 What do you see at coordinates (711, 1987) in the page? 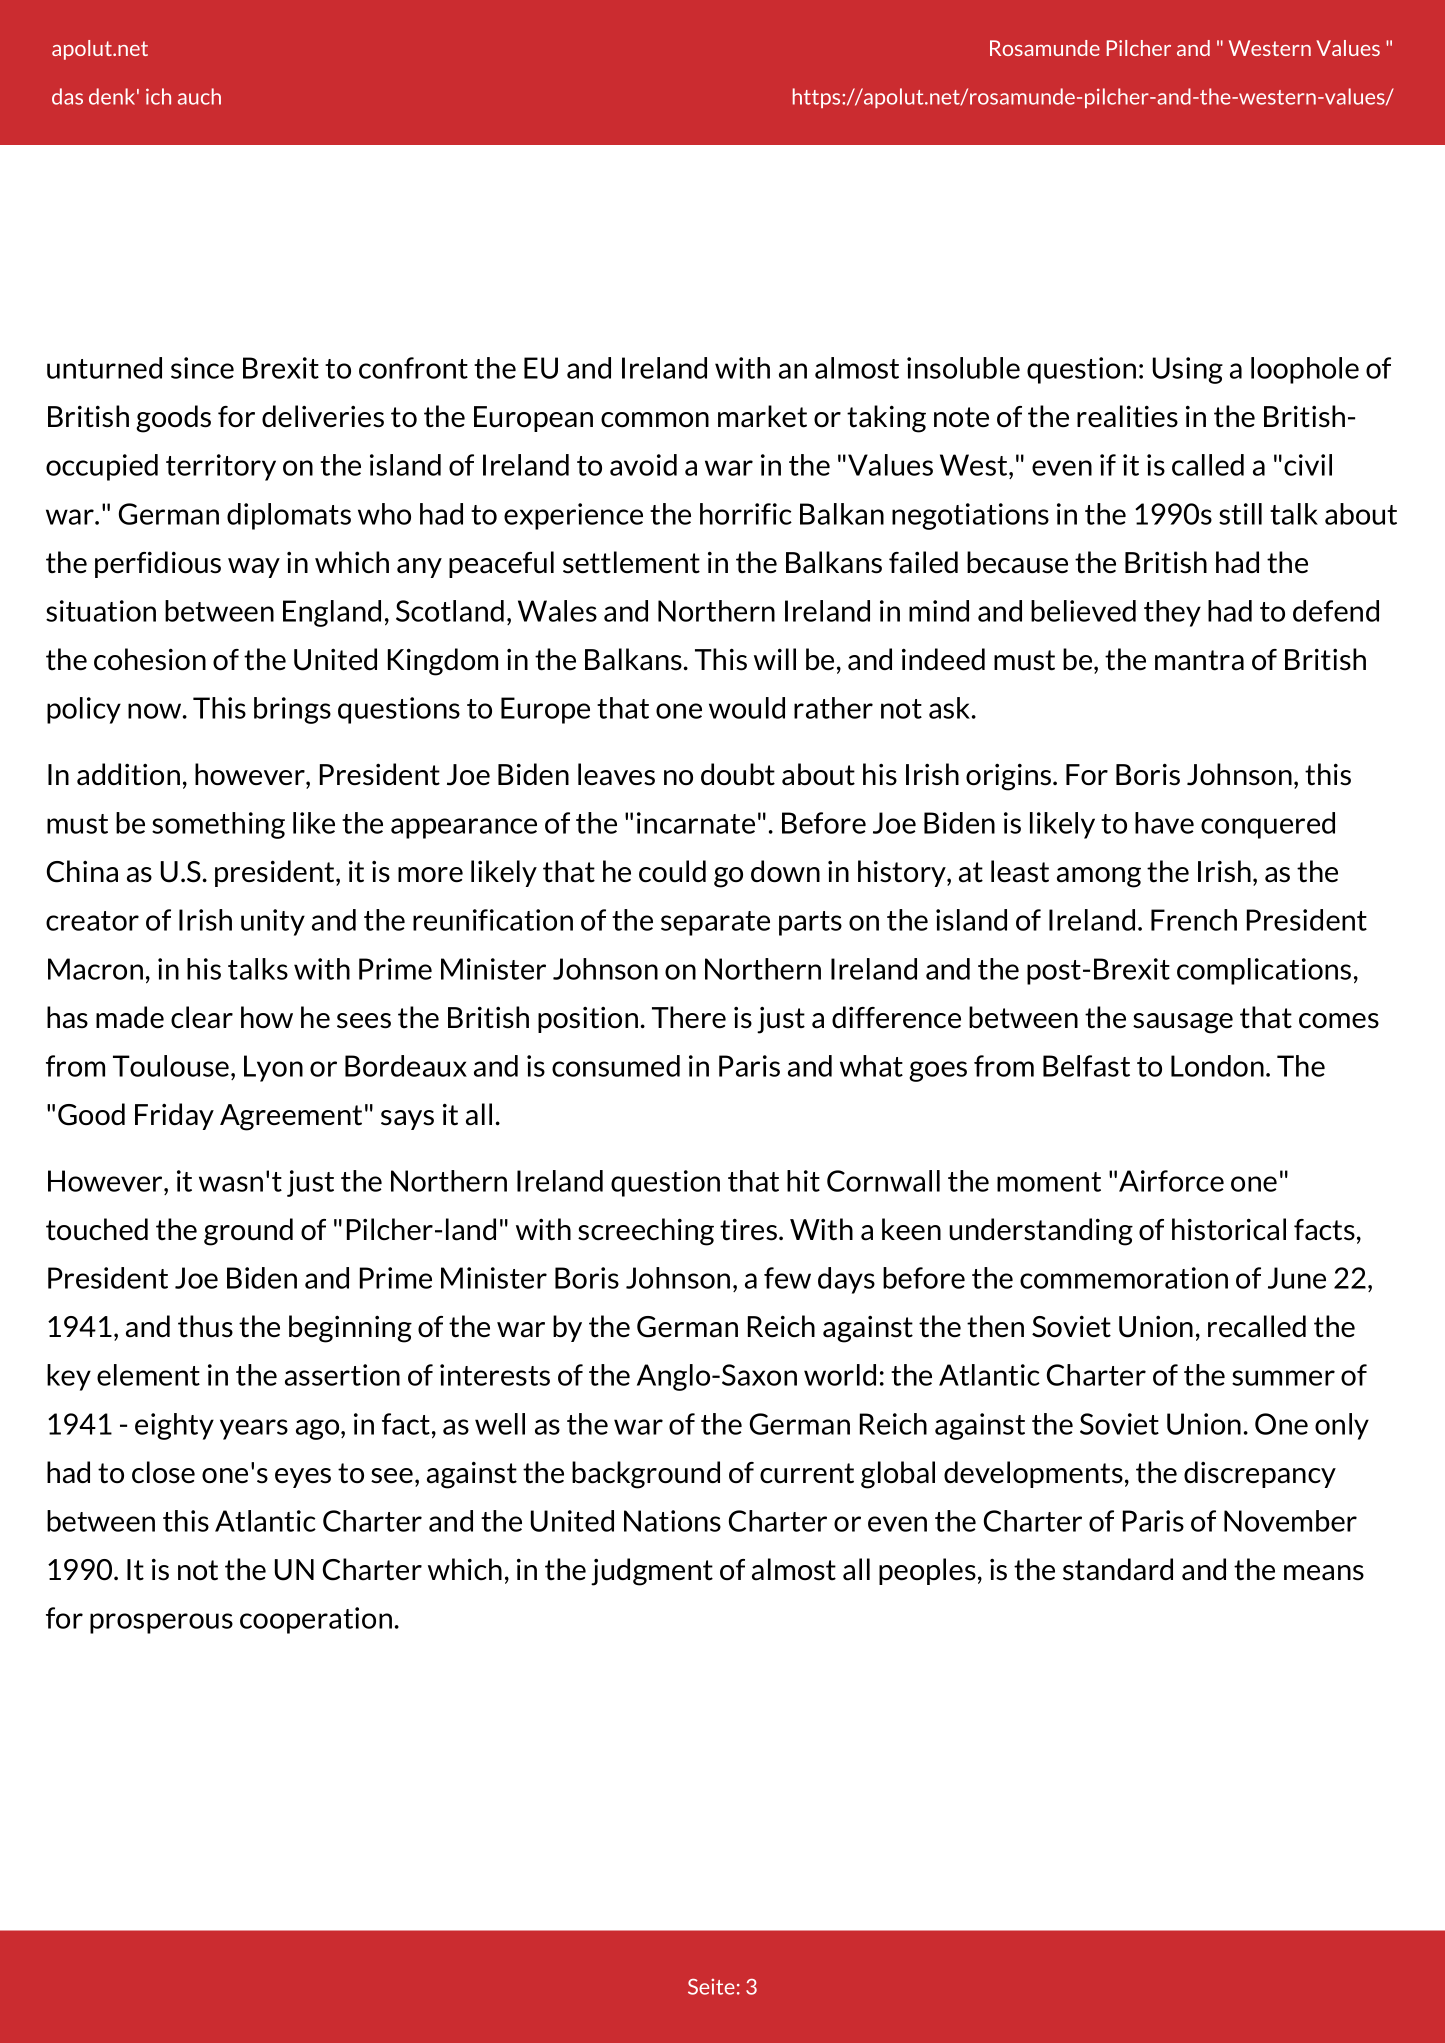
I see `Seite` at bounding box center [711, 1987].
